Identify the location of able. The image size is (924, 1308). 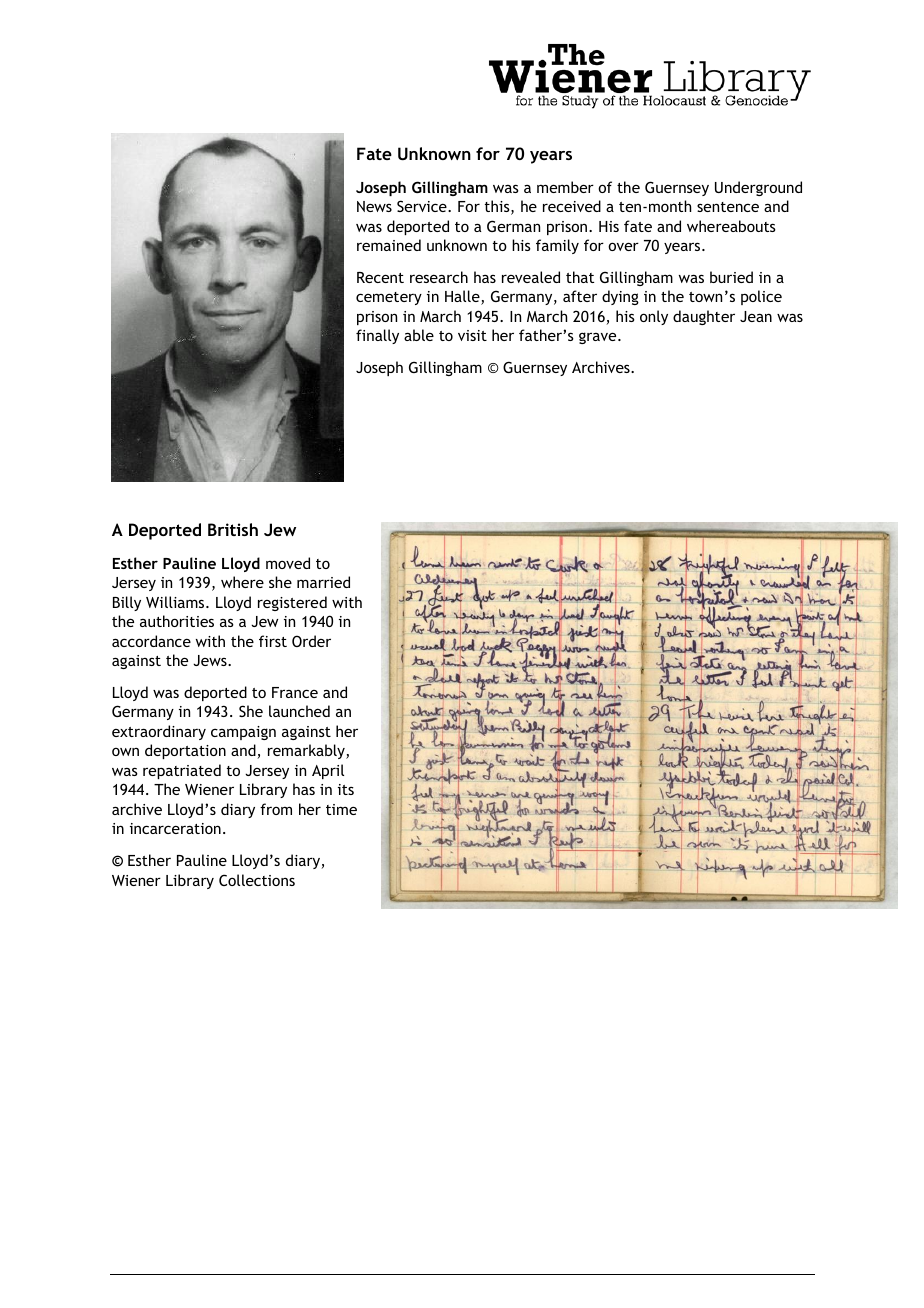
(419, 335).
